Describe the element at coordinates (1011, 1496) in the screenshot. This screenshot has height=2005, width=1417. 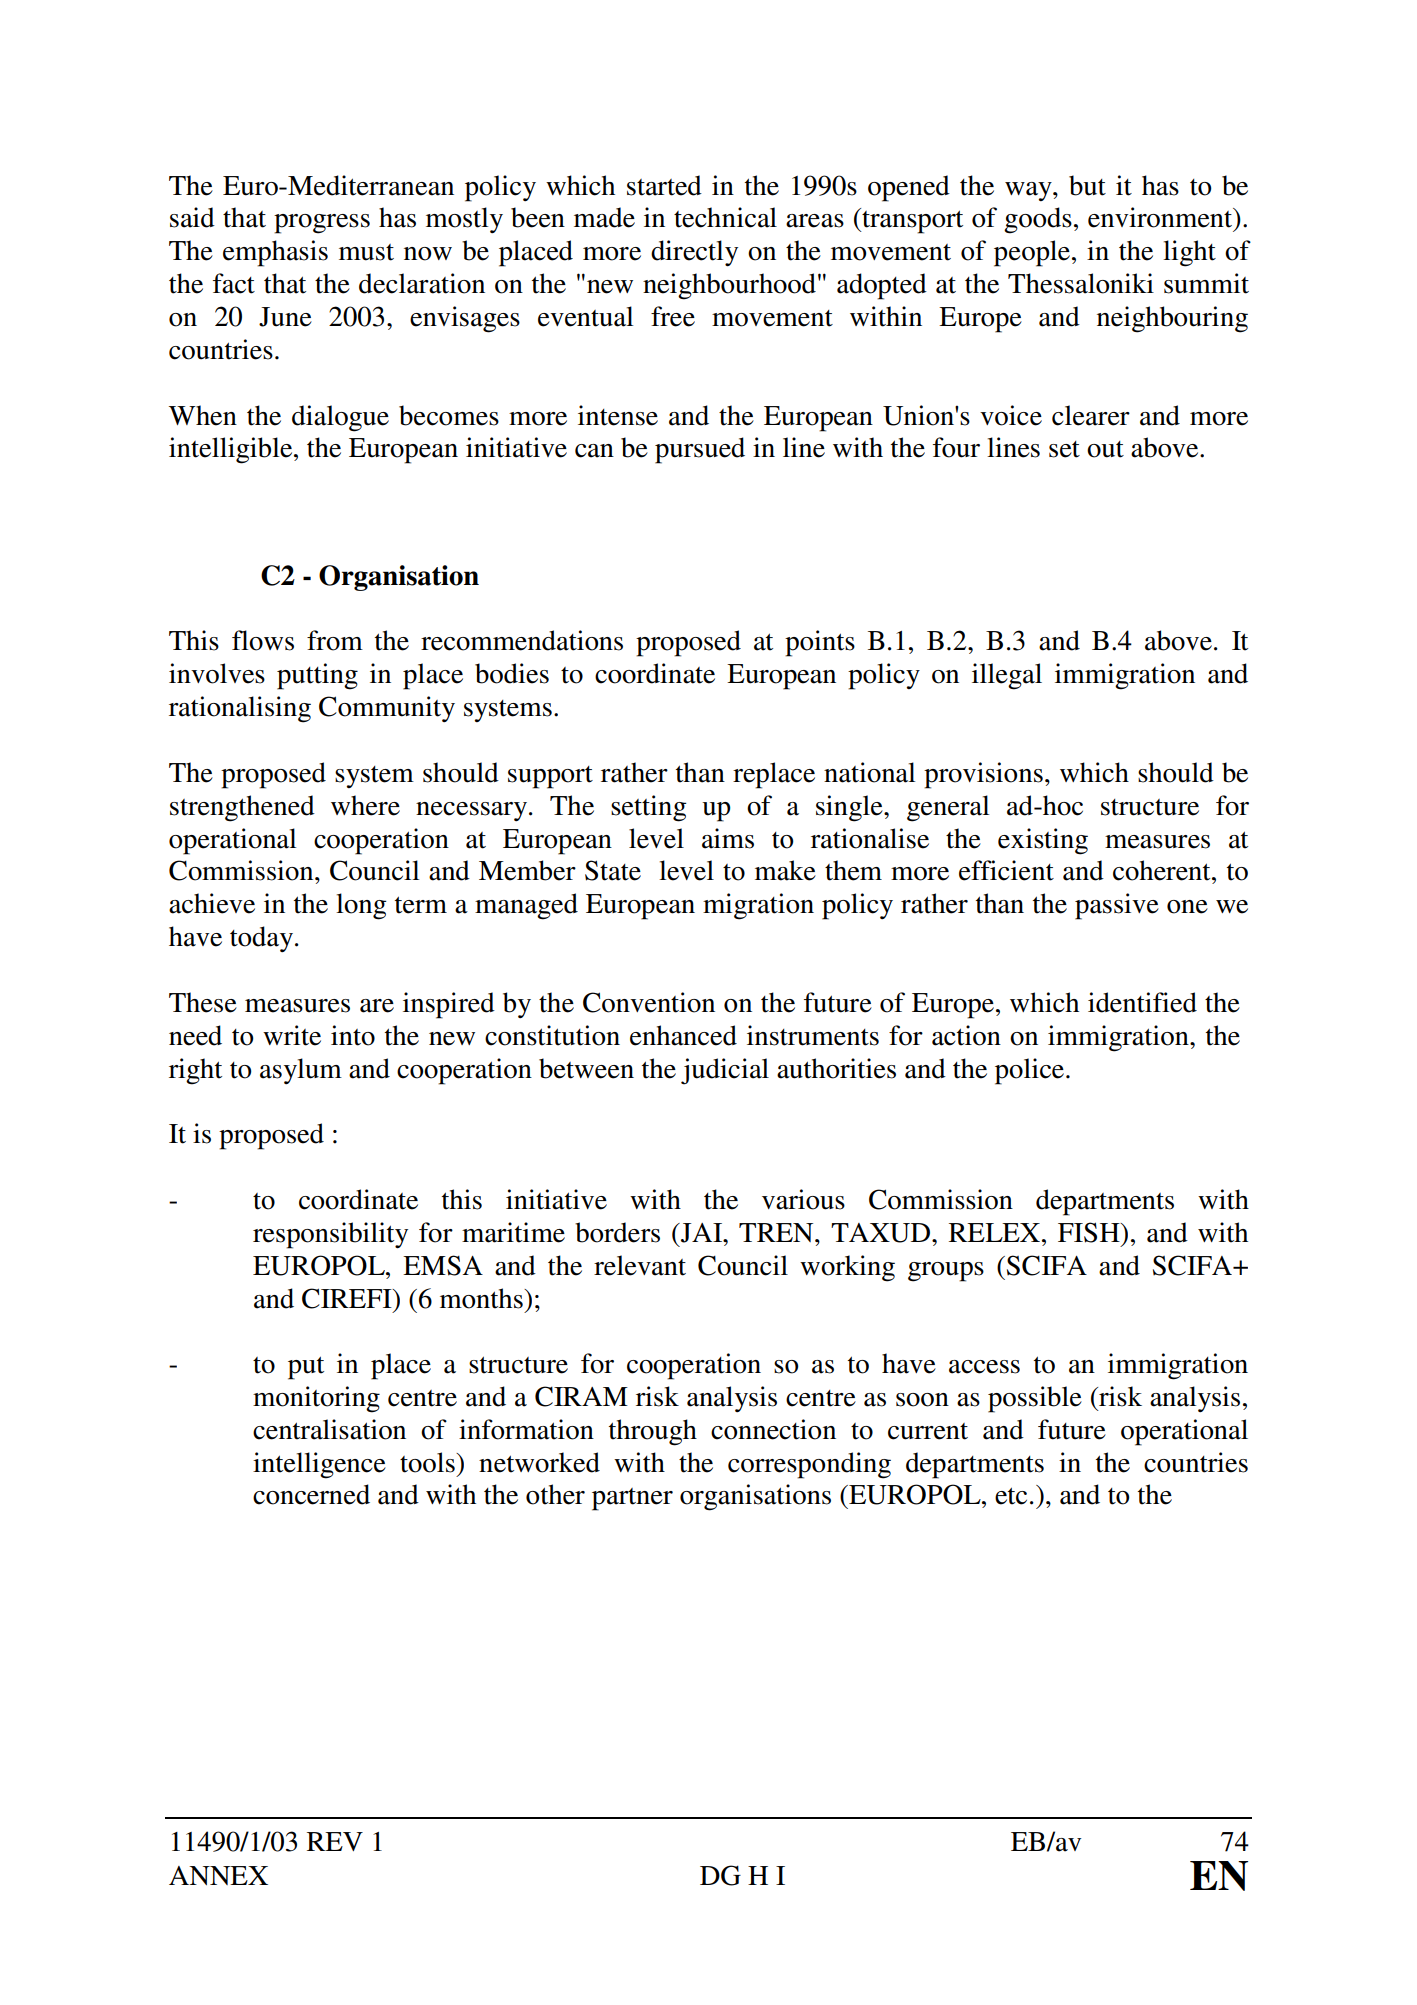
I see `etc` at that location.
